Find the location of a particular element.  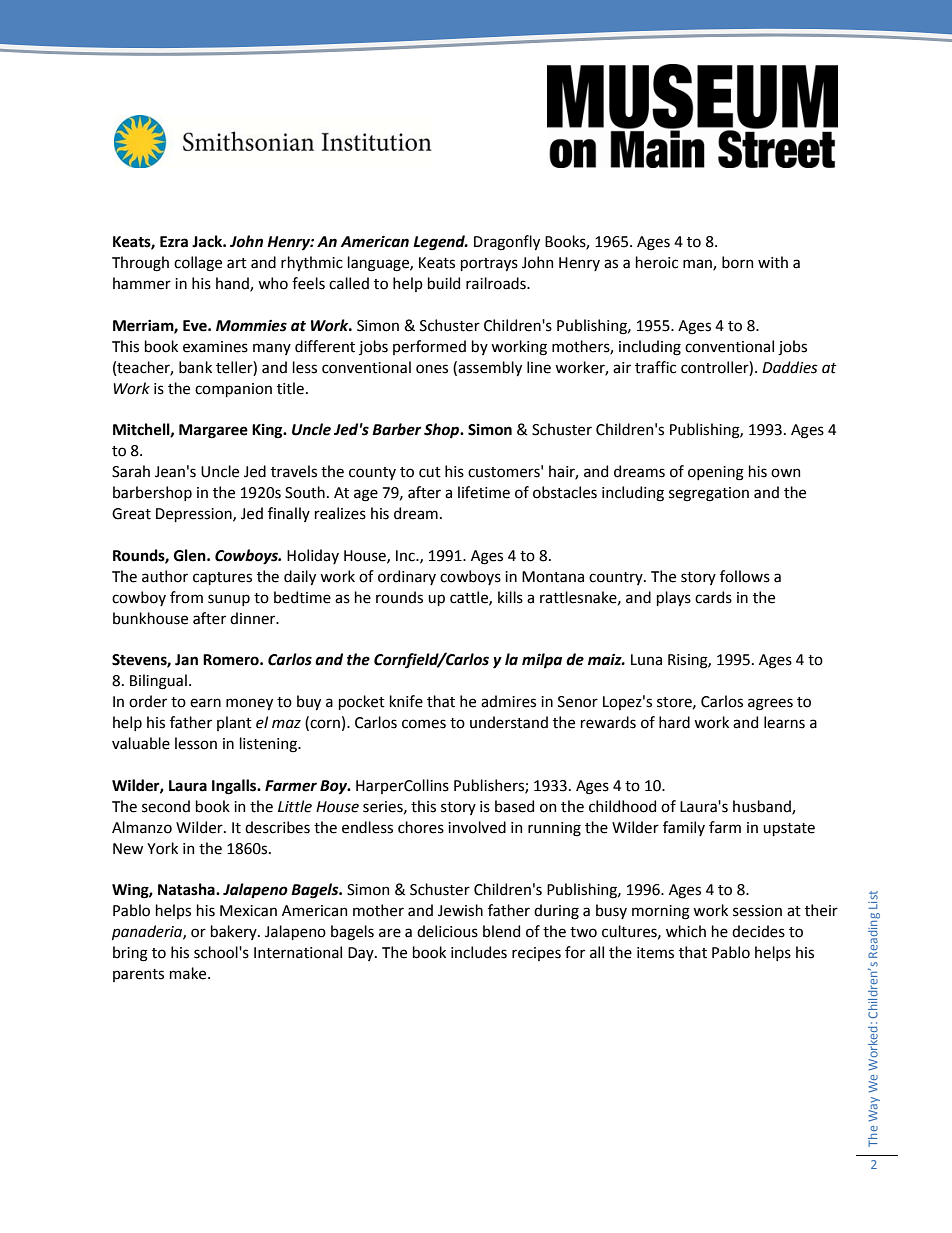

second is located at coordinates (166, 806).
